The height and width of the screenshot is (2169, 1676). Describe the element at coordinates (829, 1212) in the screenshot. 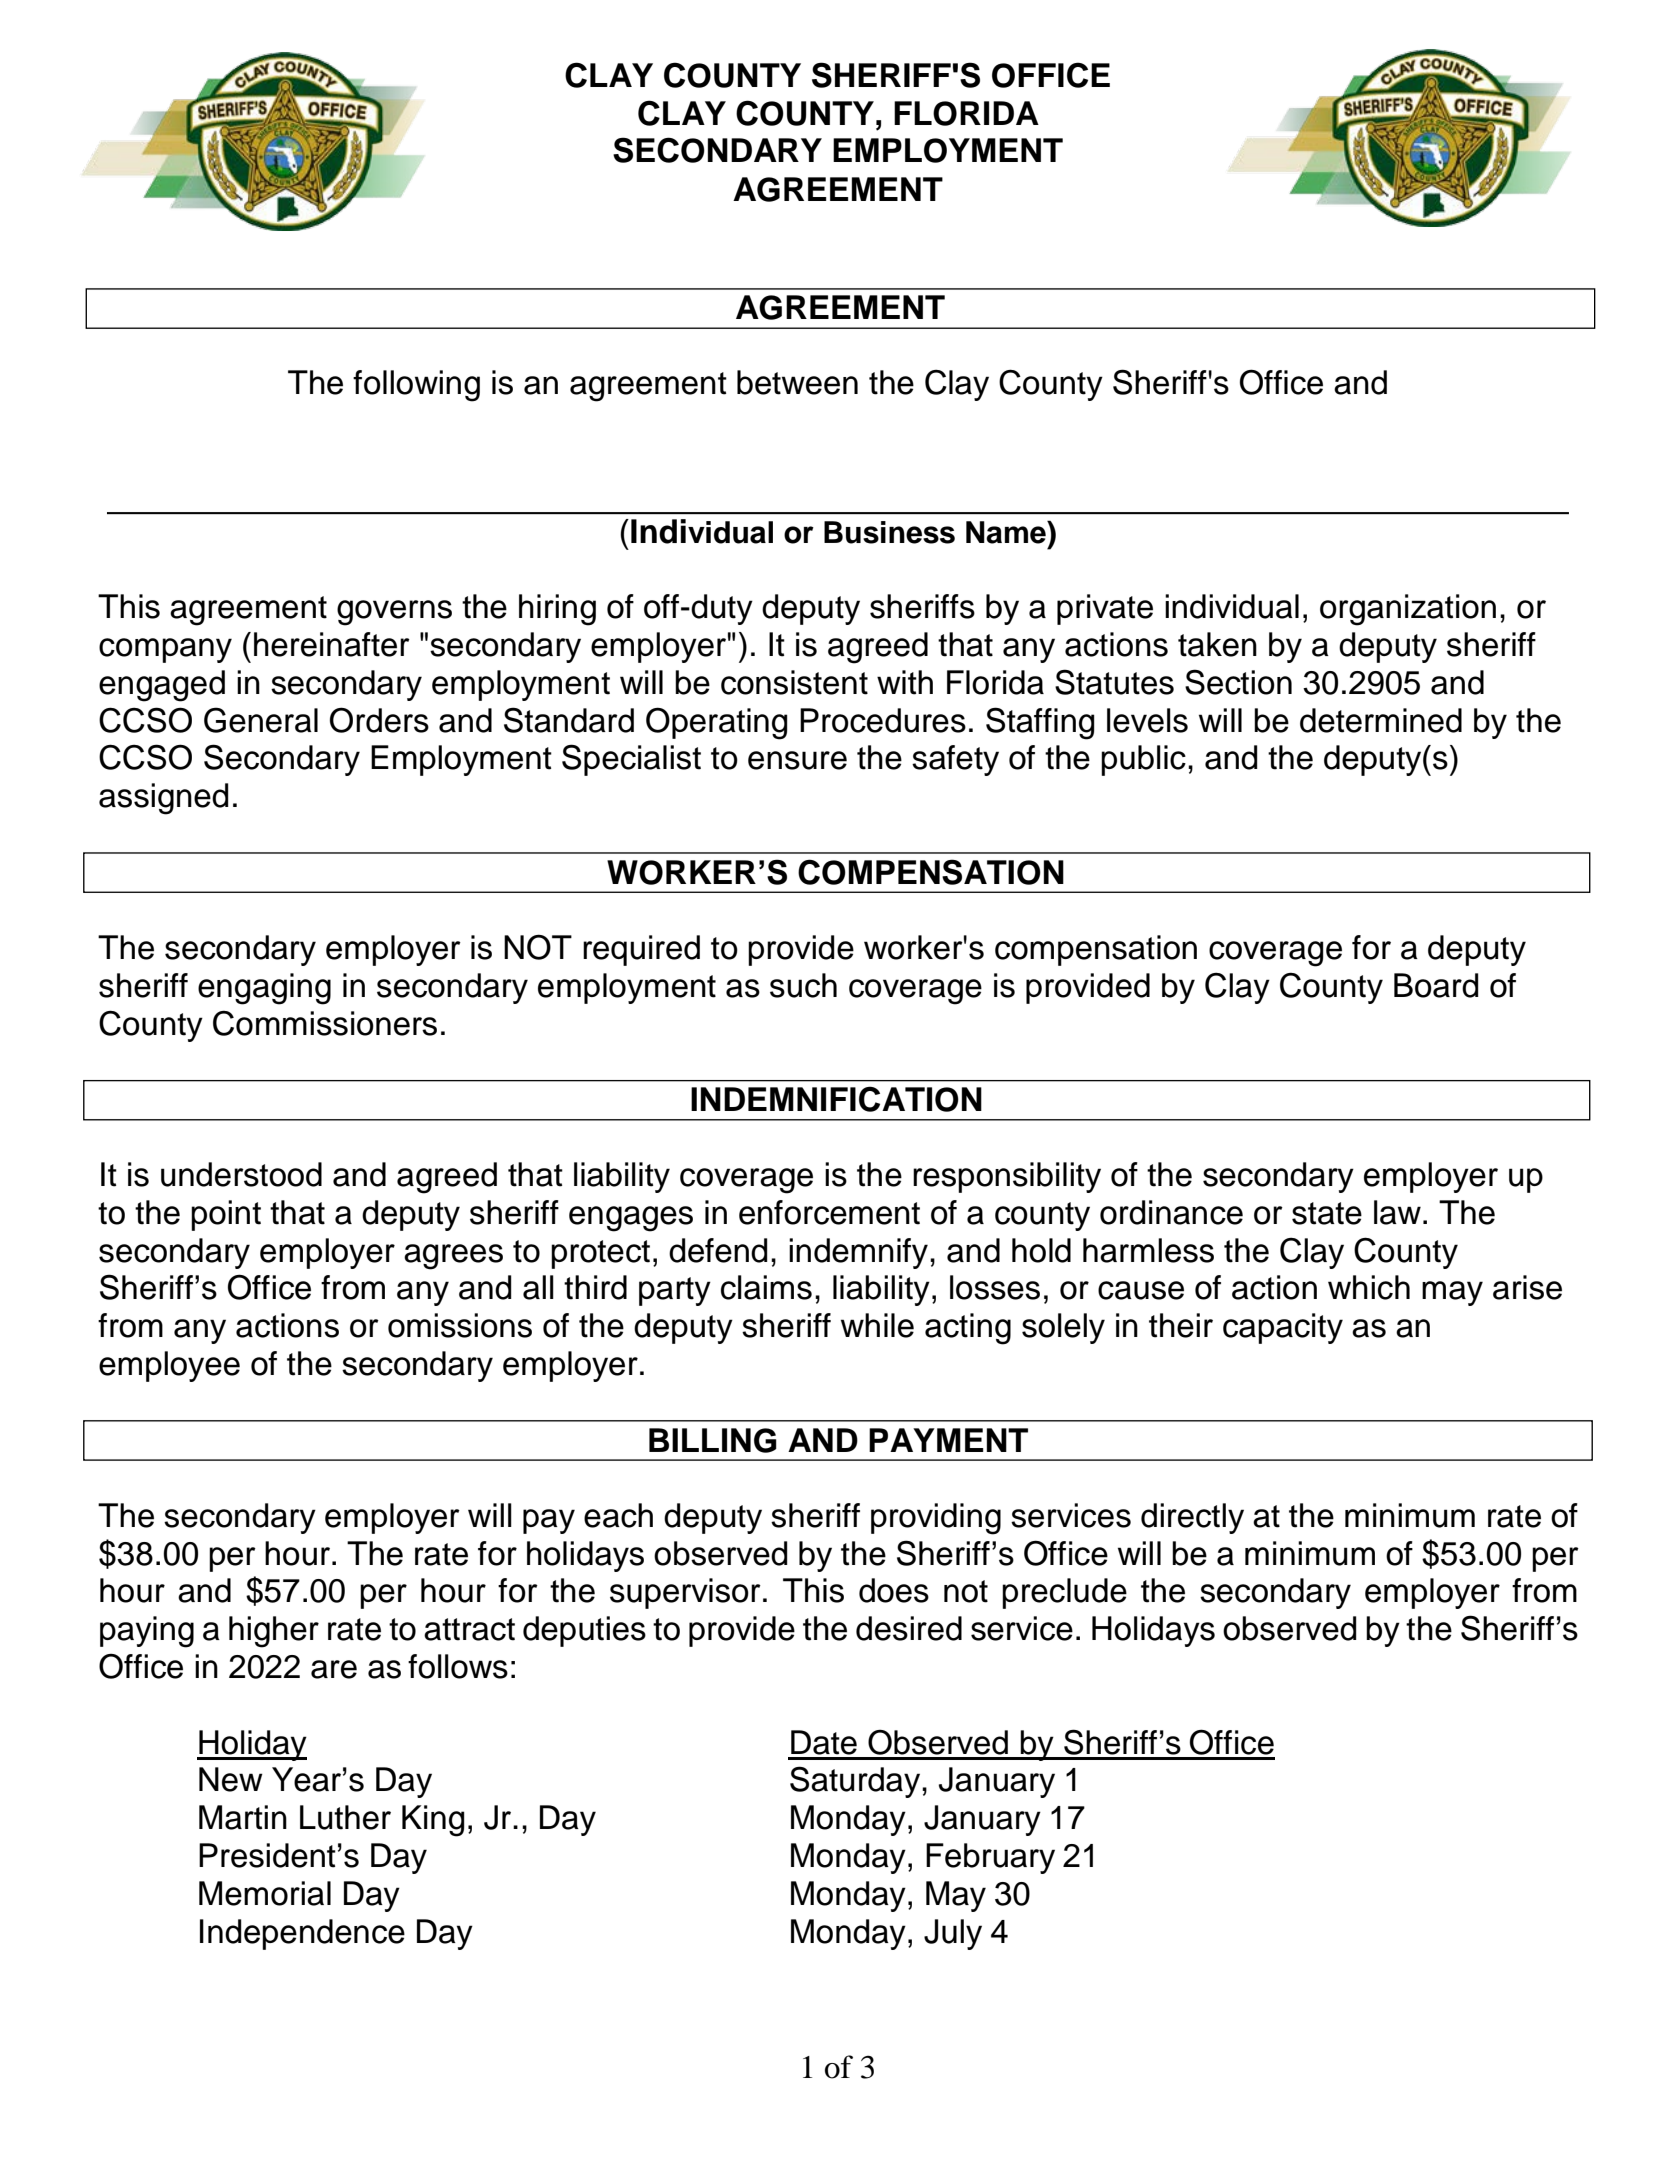

I see `enforcement` at that location.
